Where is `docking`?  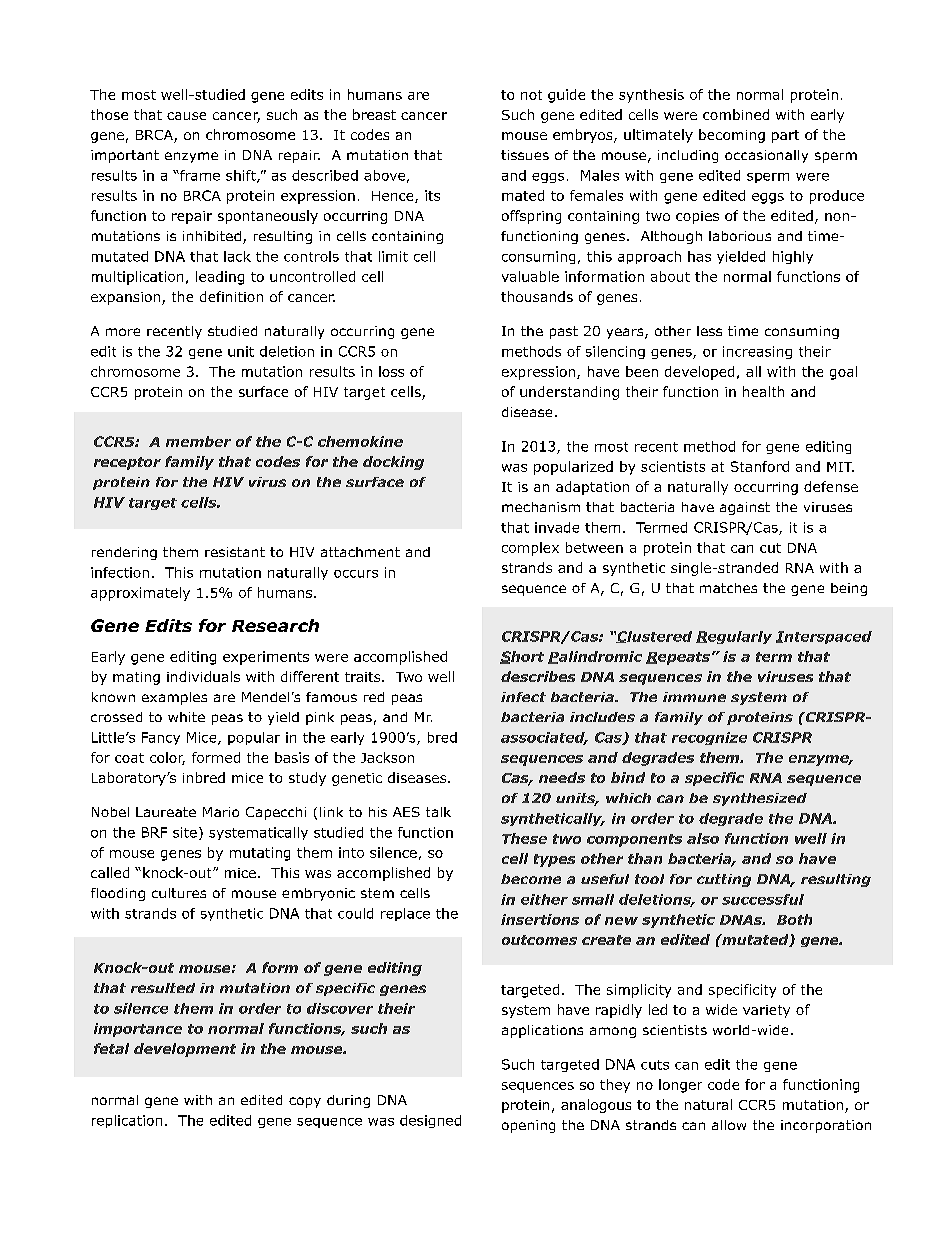 docking is located at coordinates (393, 463).
